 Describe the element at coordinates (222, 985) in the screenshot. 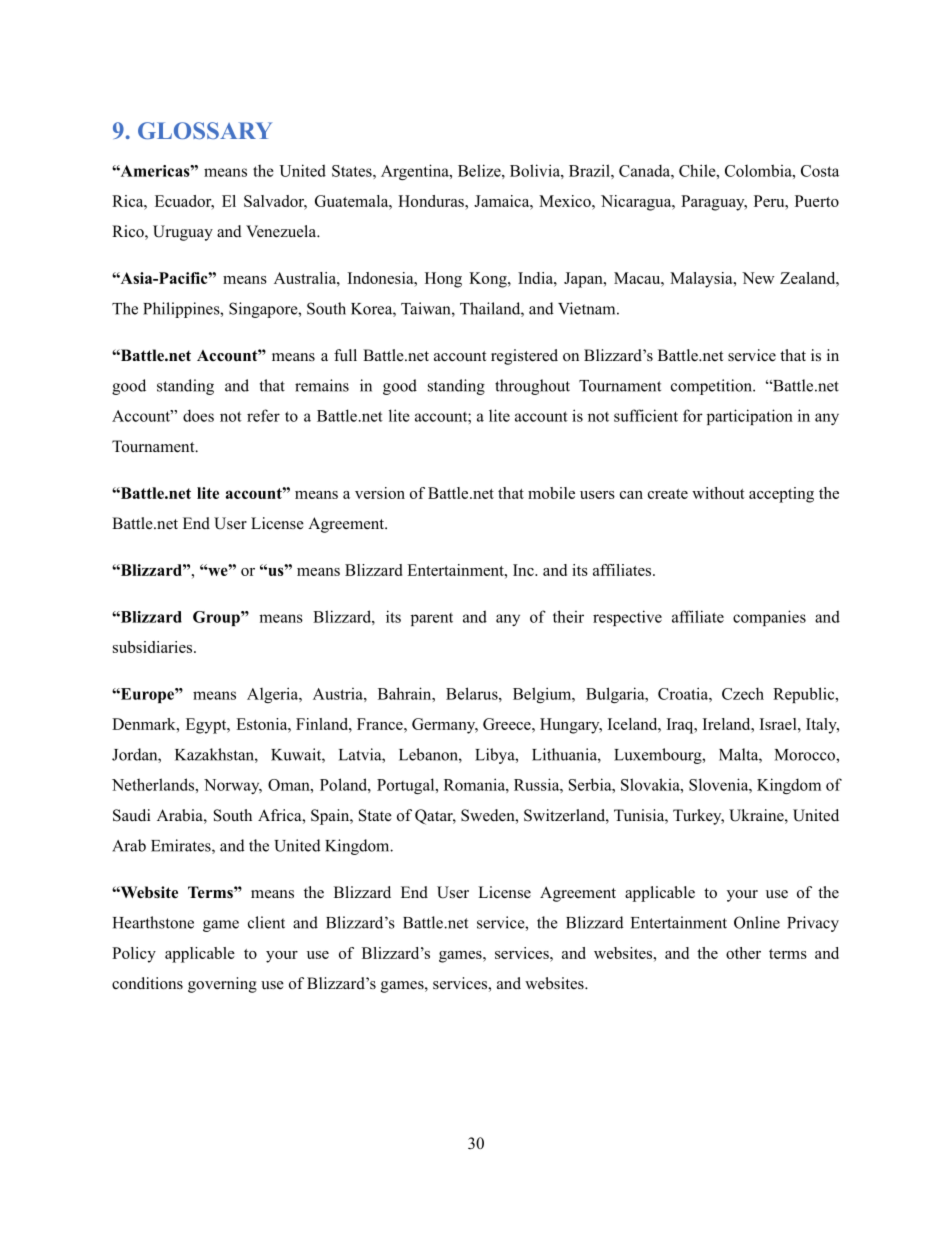

I see `governing` at that location.
